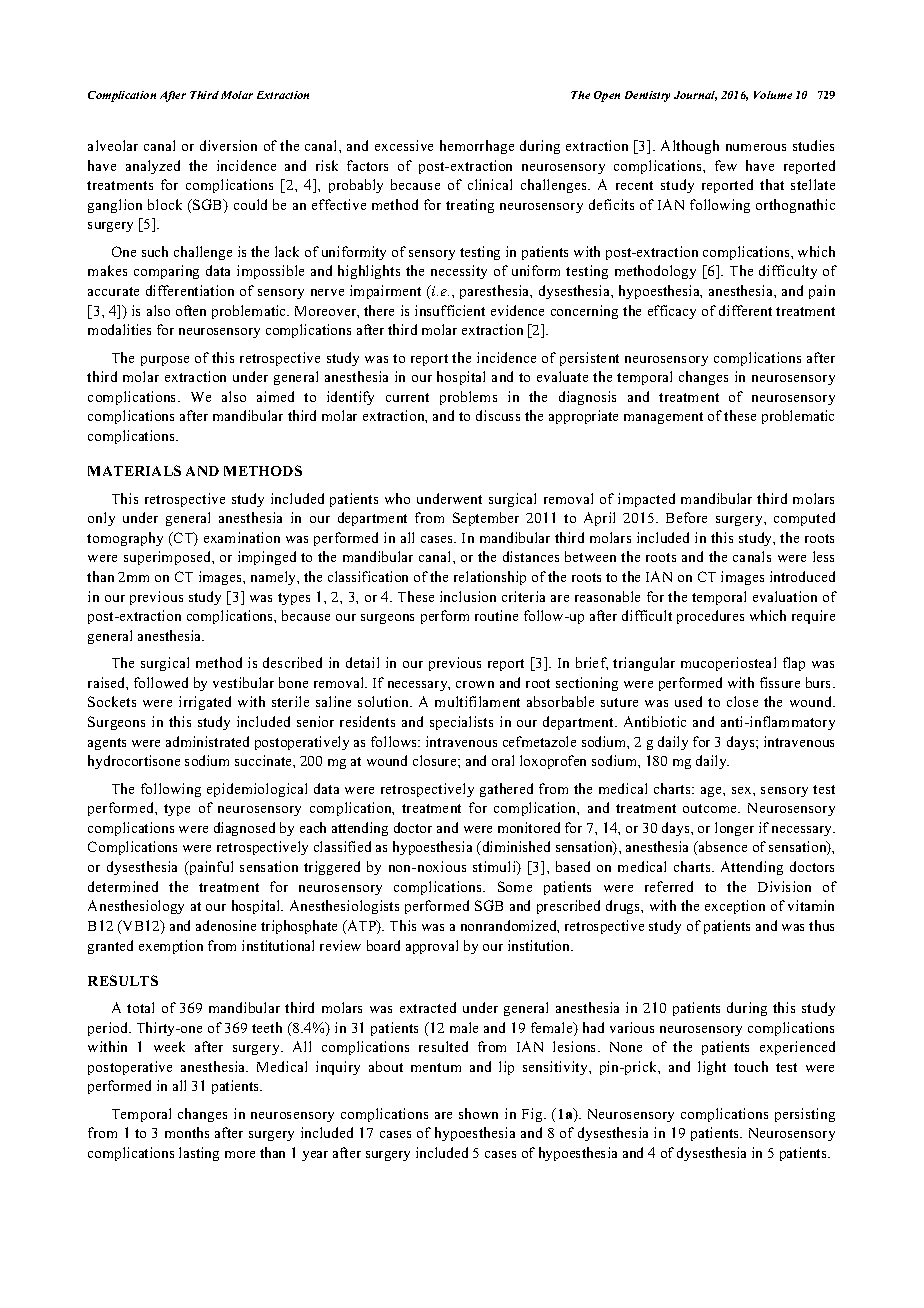 Image resolution: width=924 pixels, height=1308 pixels. Describe the element at coordinates (228, 145) in the screenshot. I see `diversion` at that location.
